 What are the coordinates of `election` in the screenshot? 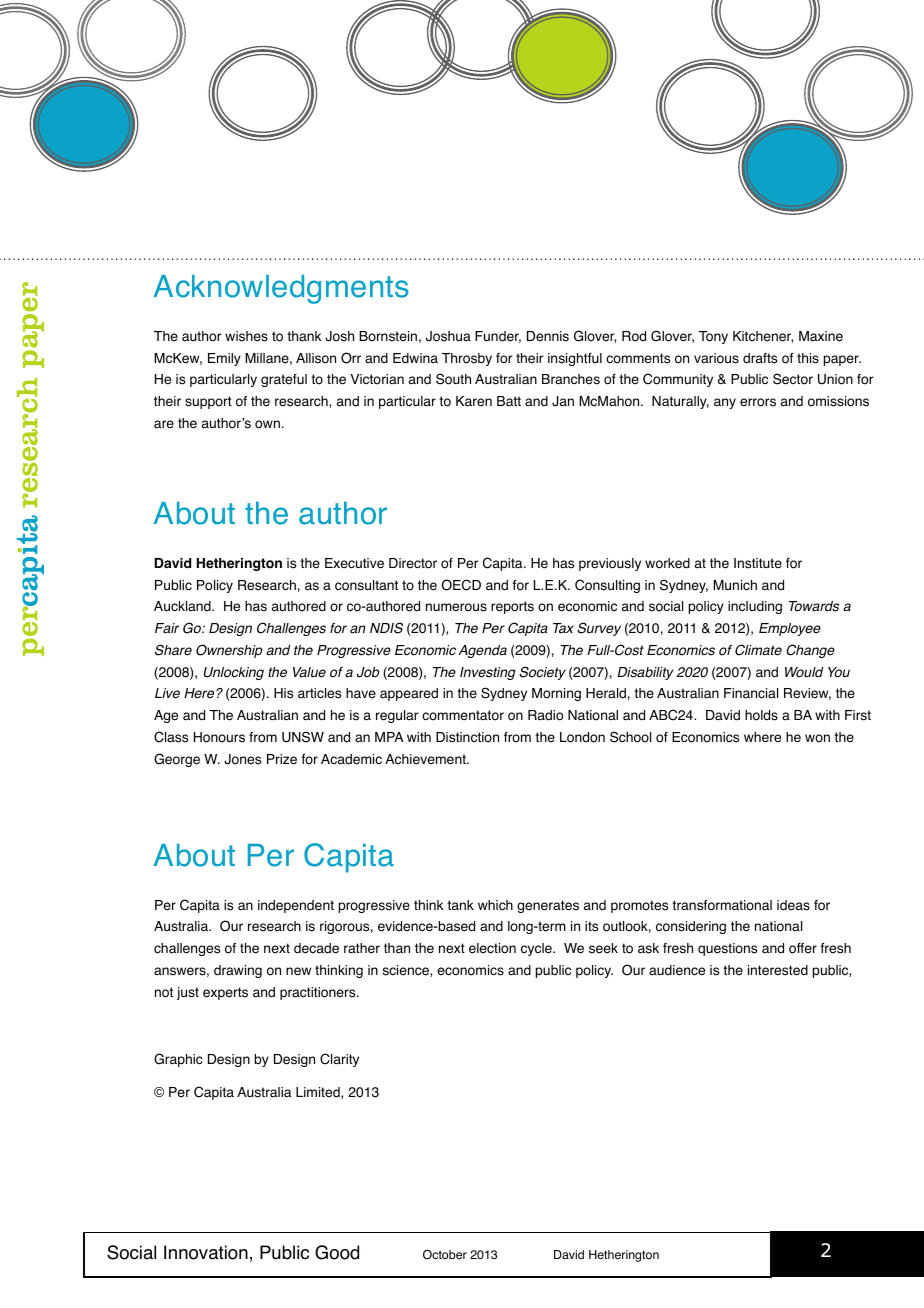 It's located at (492, 948).
